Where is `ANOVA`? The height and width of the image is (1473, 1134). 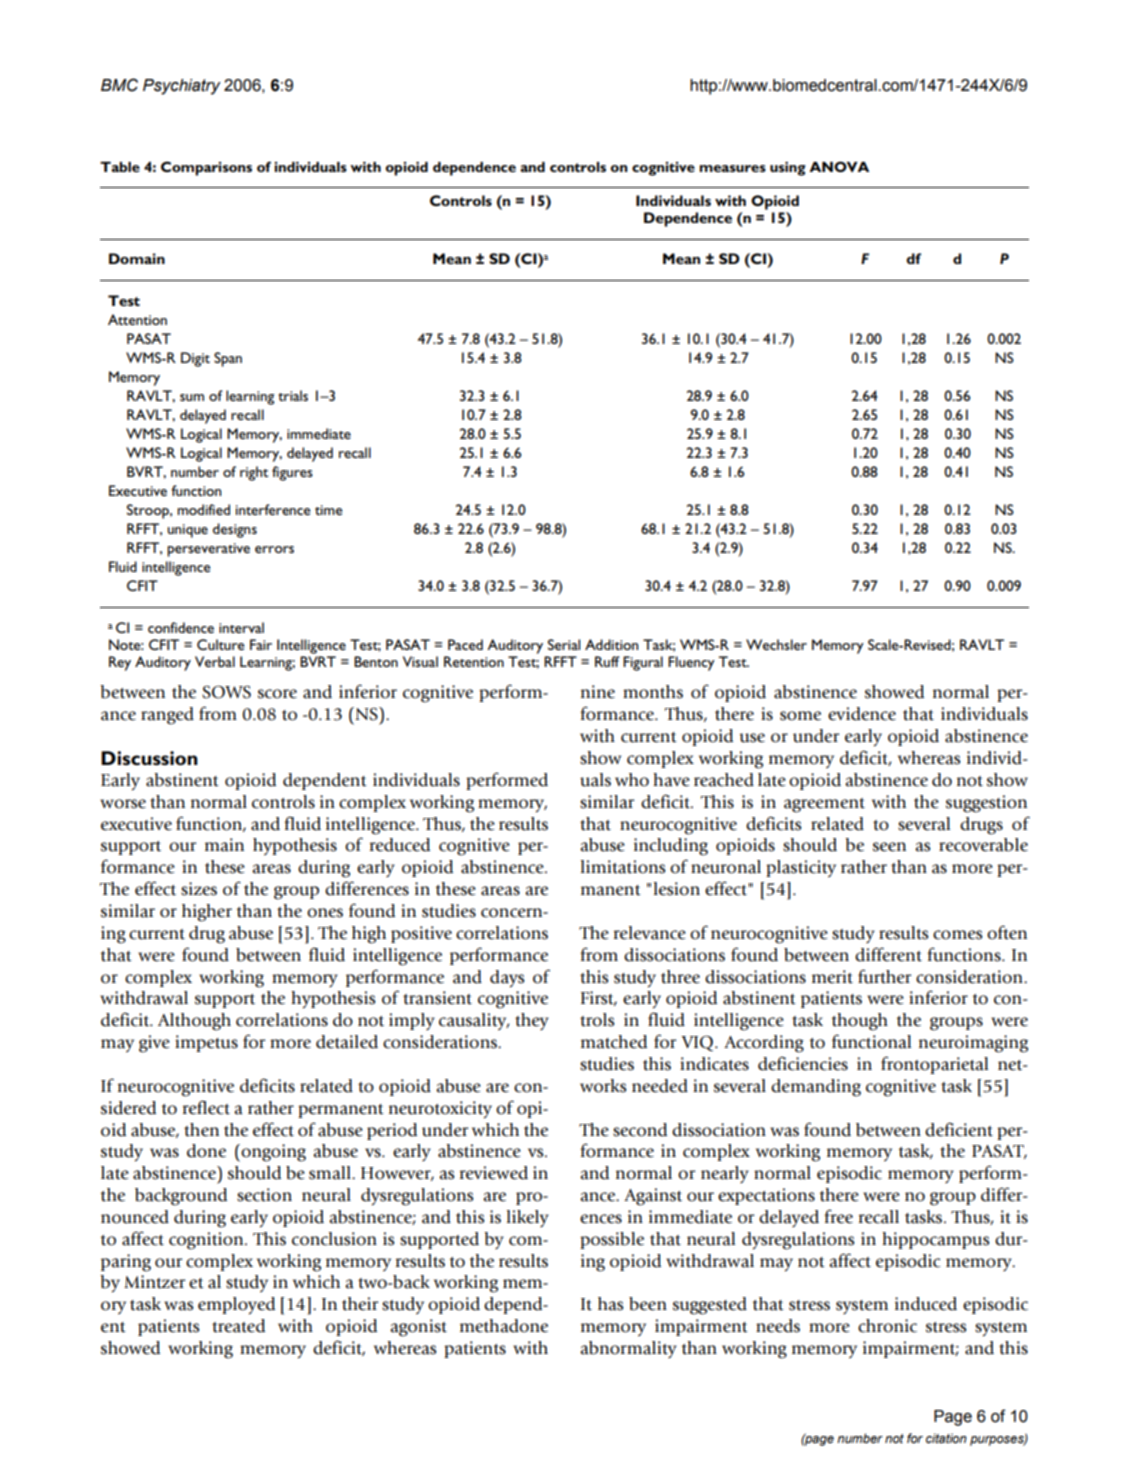
ANOVA is located at coordinates (839, 166).
